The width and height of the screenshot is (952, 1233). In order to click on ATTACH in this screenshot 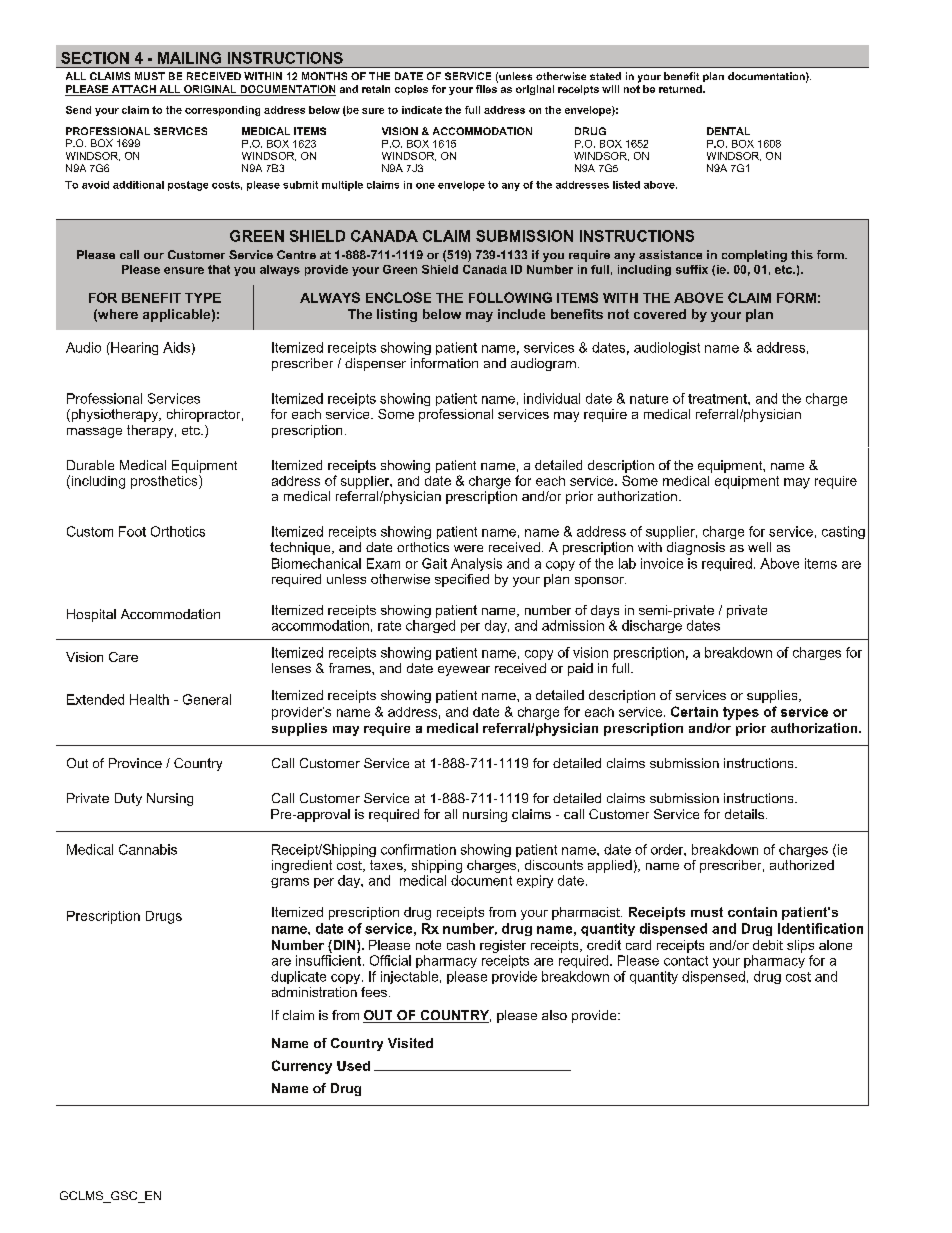, I will do `click(134, 90)`.
